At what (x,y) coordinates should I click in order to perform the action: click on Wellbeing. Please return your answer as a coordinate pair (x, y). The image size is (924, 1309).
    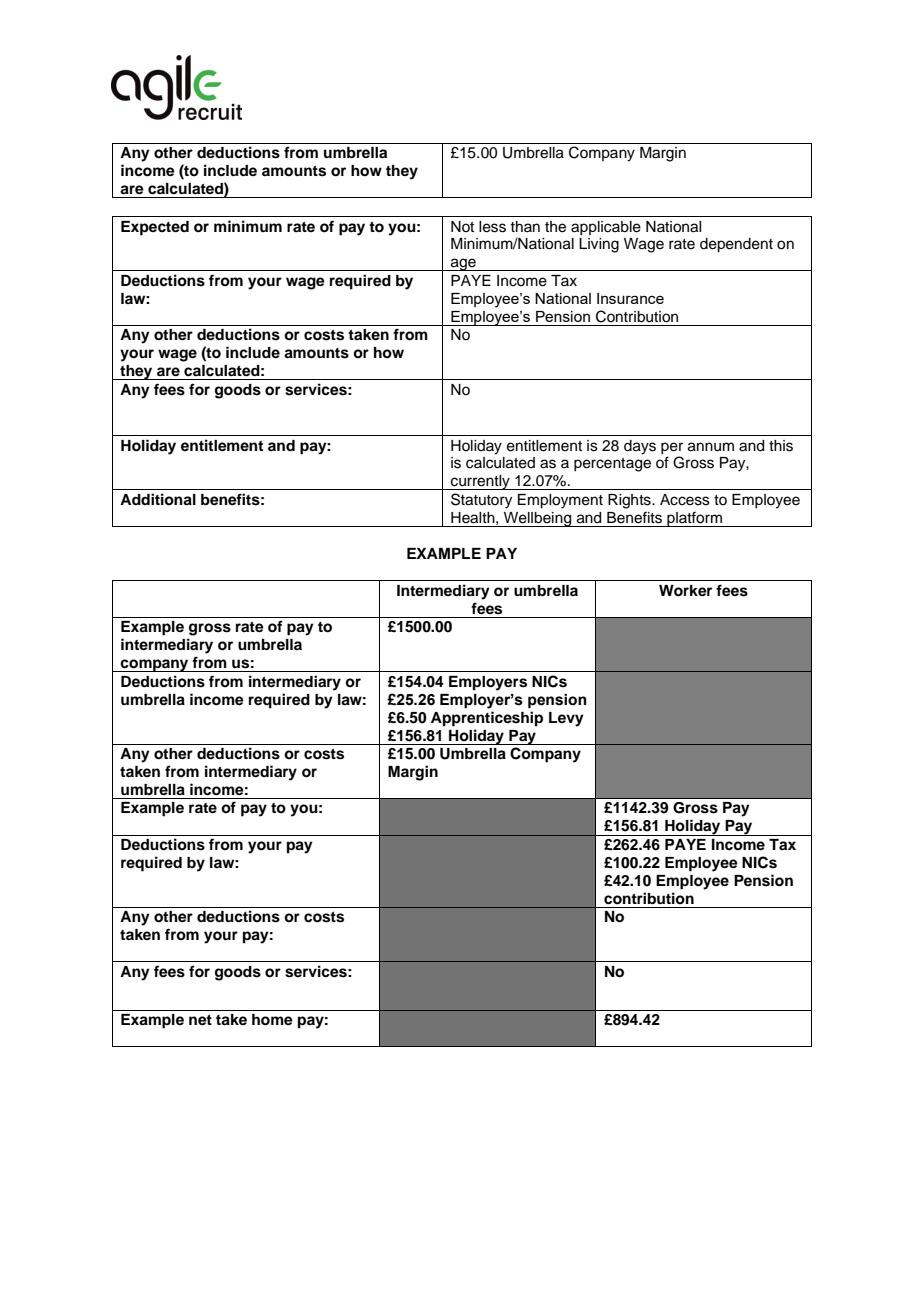
    Looking at the image, I should click on (538, 519).
